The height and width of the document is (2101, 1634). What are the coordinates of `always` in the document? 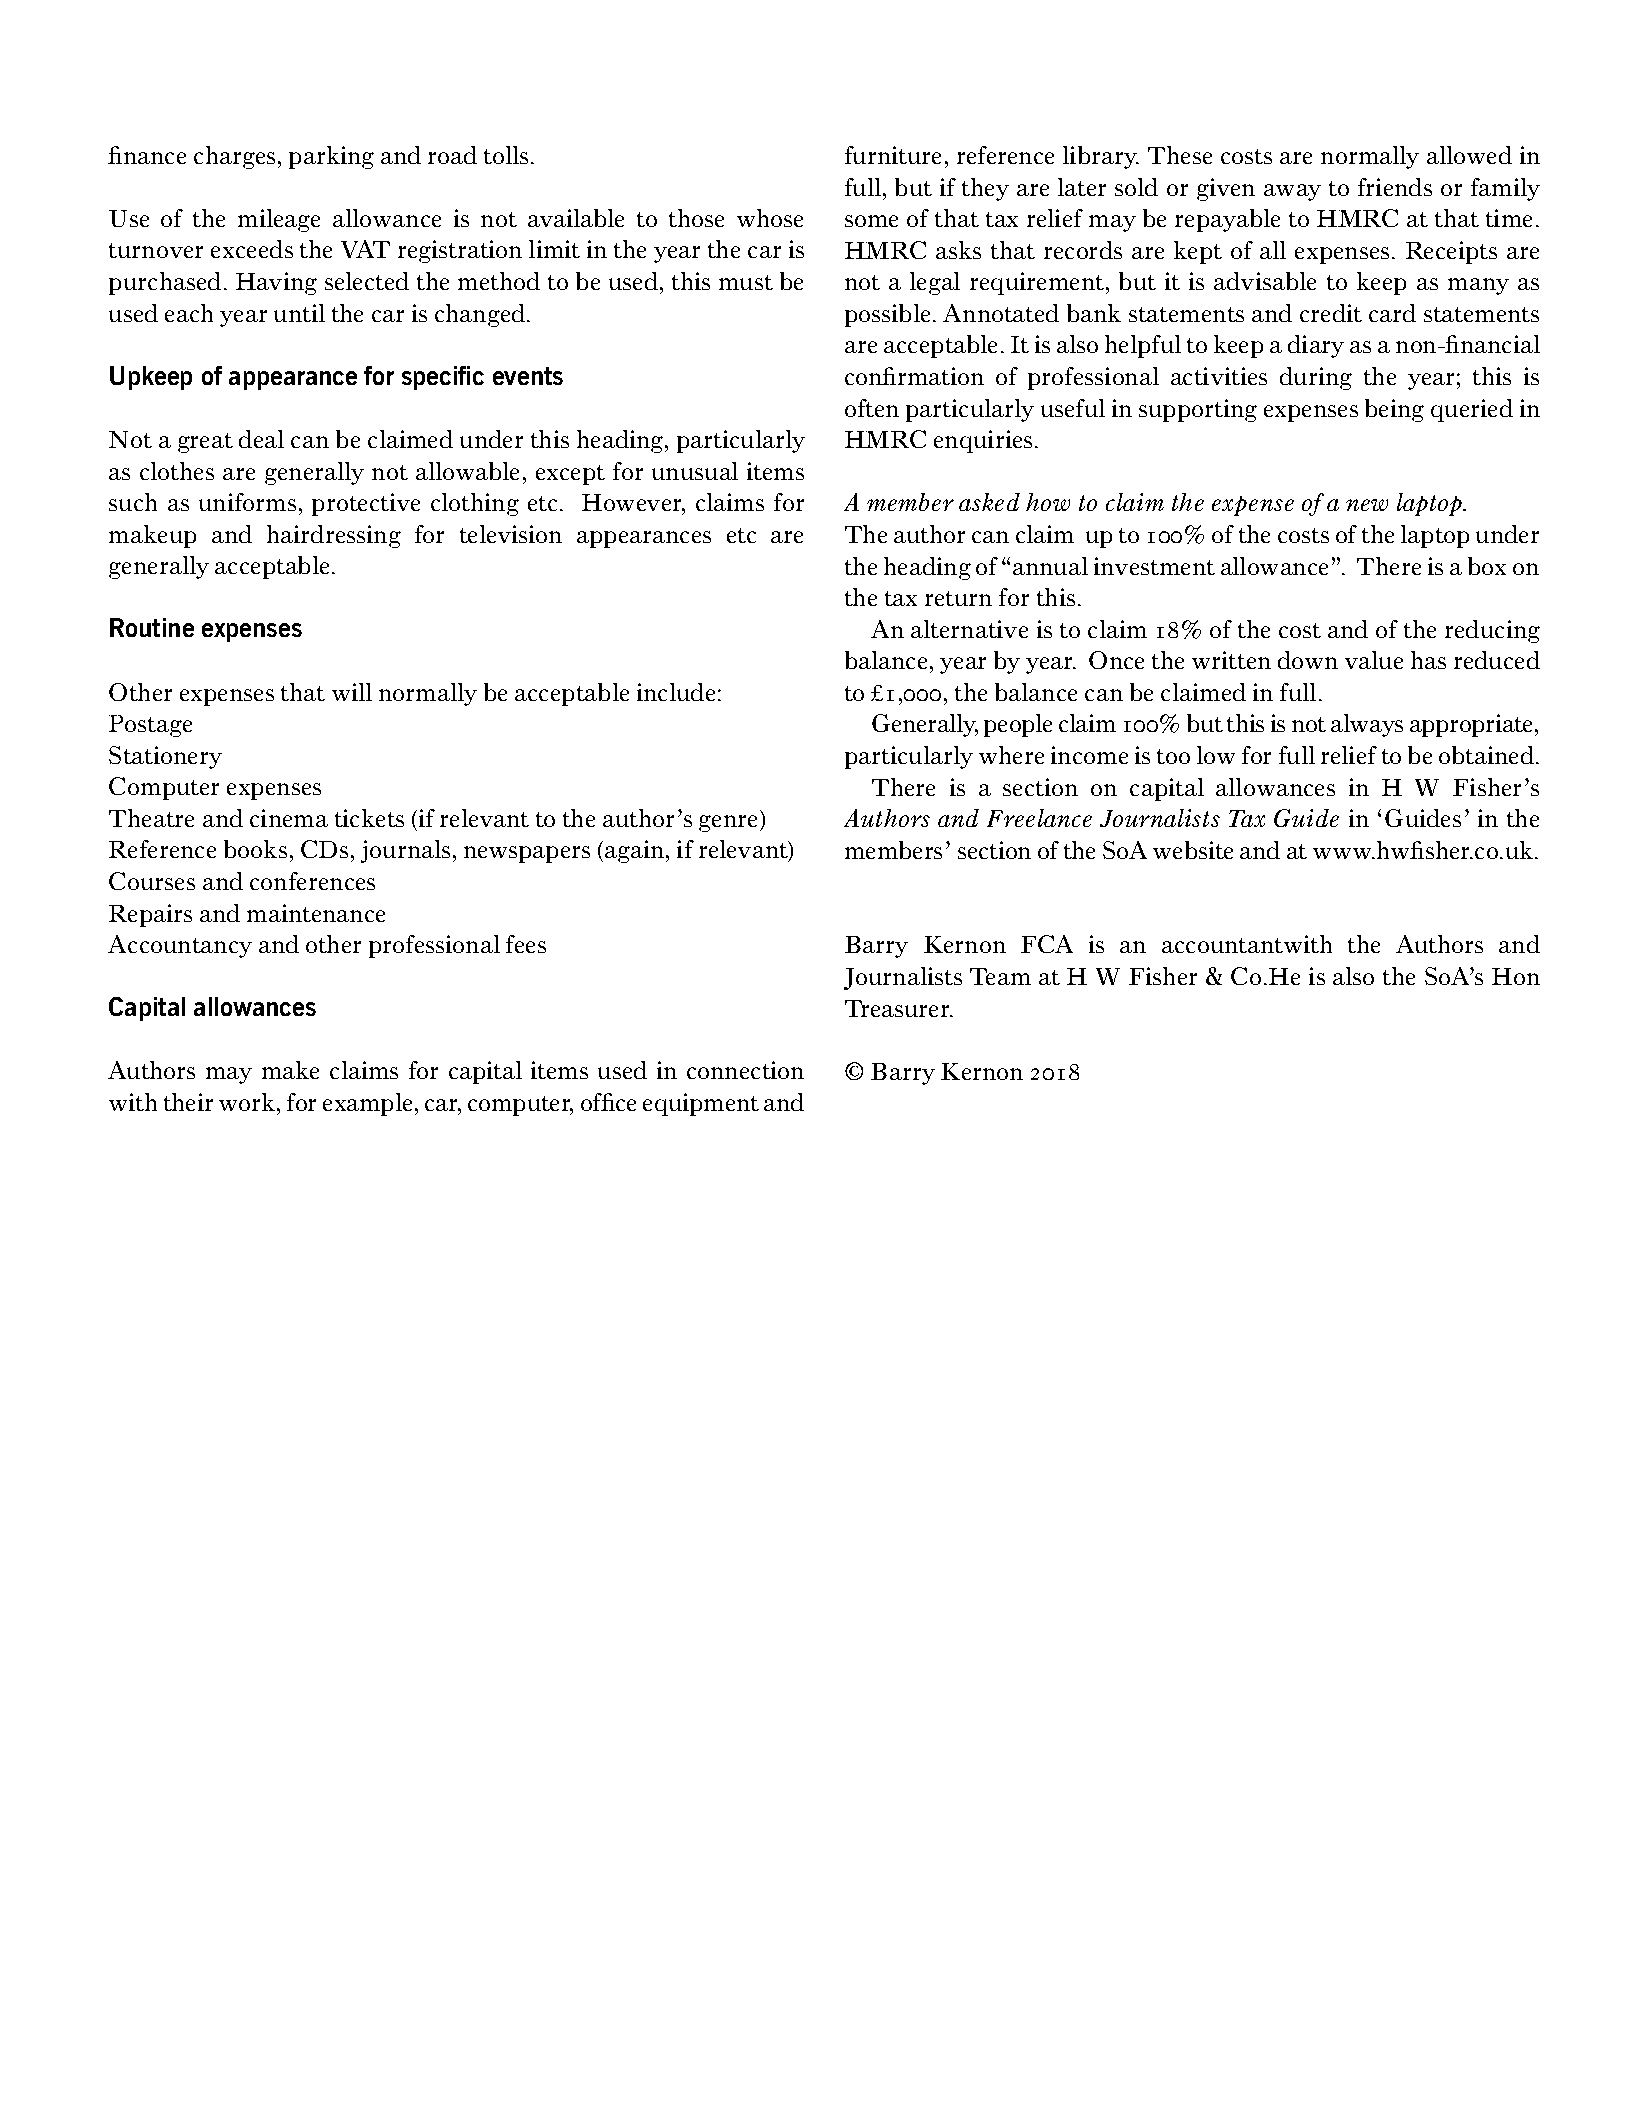 It's located at (1367, 725).
